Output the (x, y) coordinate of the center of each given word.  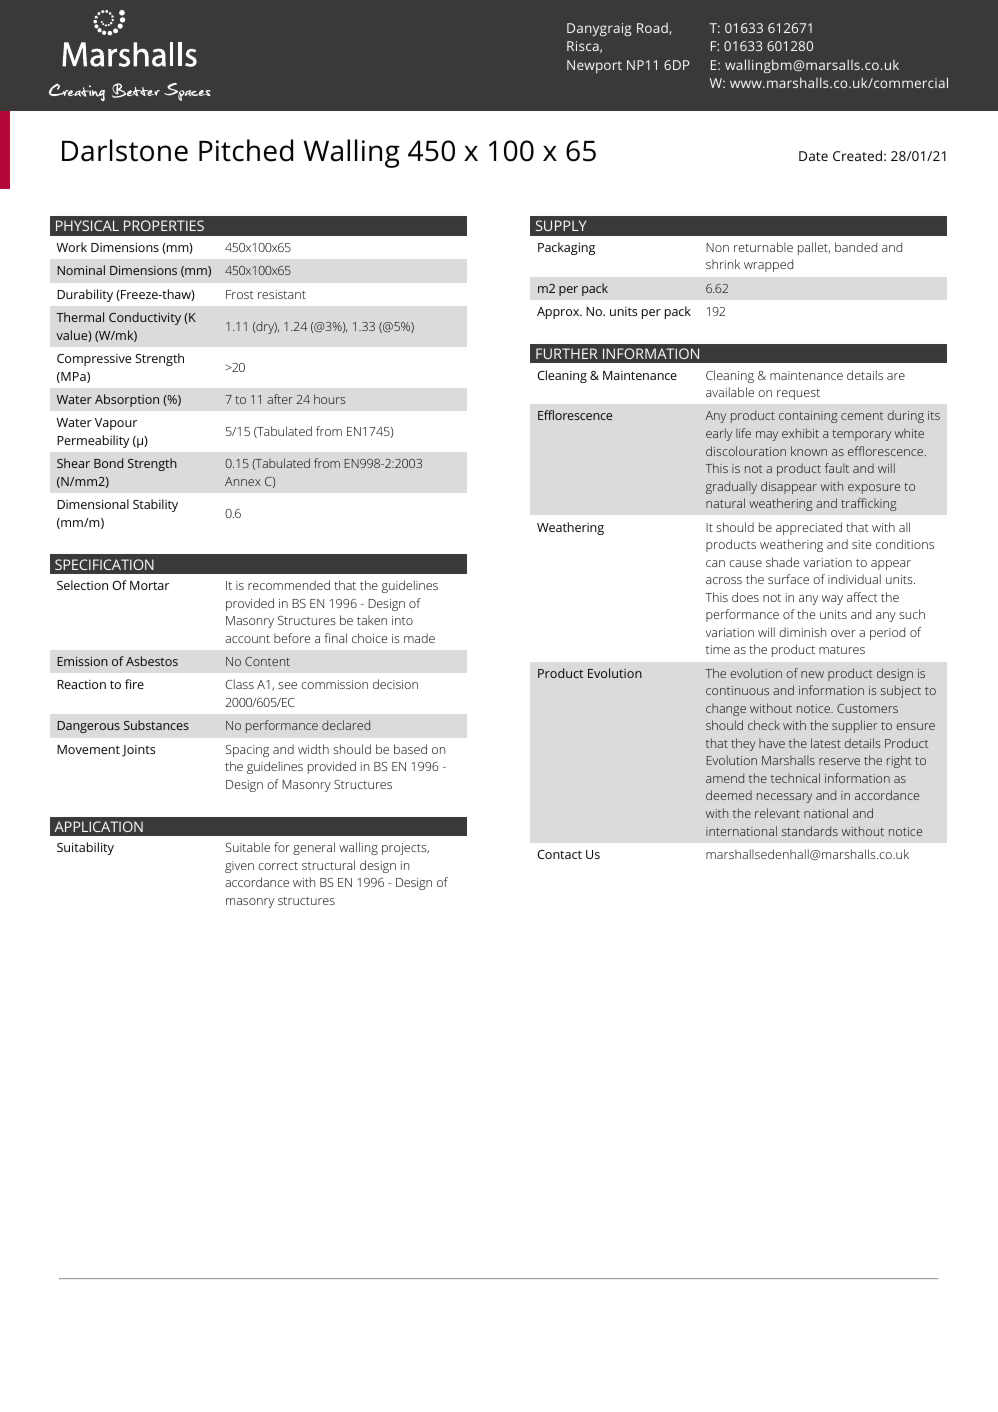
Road (653, 28)
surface (788, 579)
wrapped (768, 265)
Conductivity (145, 318)
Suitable (247, 847)
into (402, 620)
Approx (559, 313)
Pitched (246, 150)
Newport (594, 66)
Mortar (149, 585)
